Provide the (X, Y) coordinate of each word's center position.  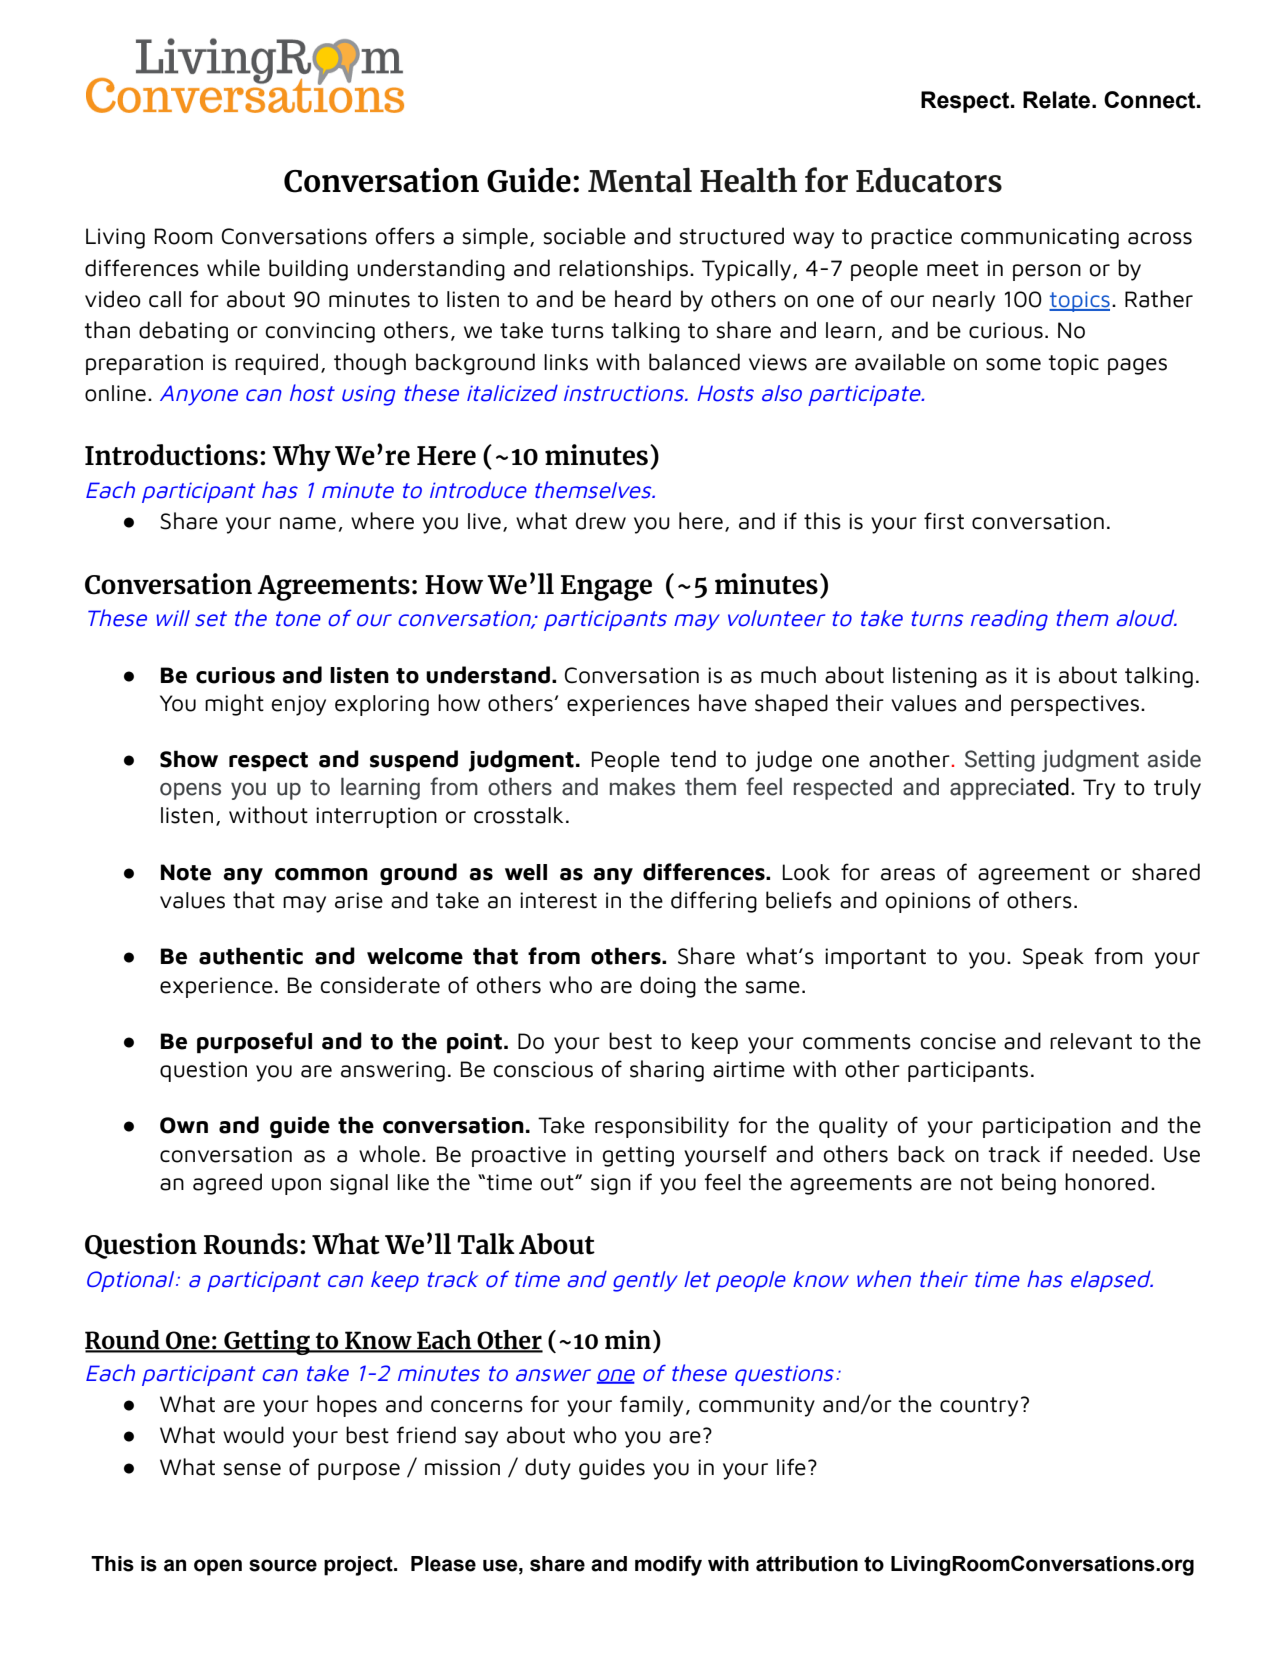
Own (184, 1125)
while (233, 268)
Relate (1058, 100)
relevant (1091, 1041)
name (308, 523)
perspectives (1075, 705)
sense (252, 1469)
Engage (606, 588)
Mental (640, 180)
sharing (667, 1071)
